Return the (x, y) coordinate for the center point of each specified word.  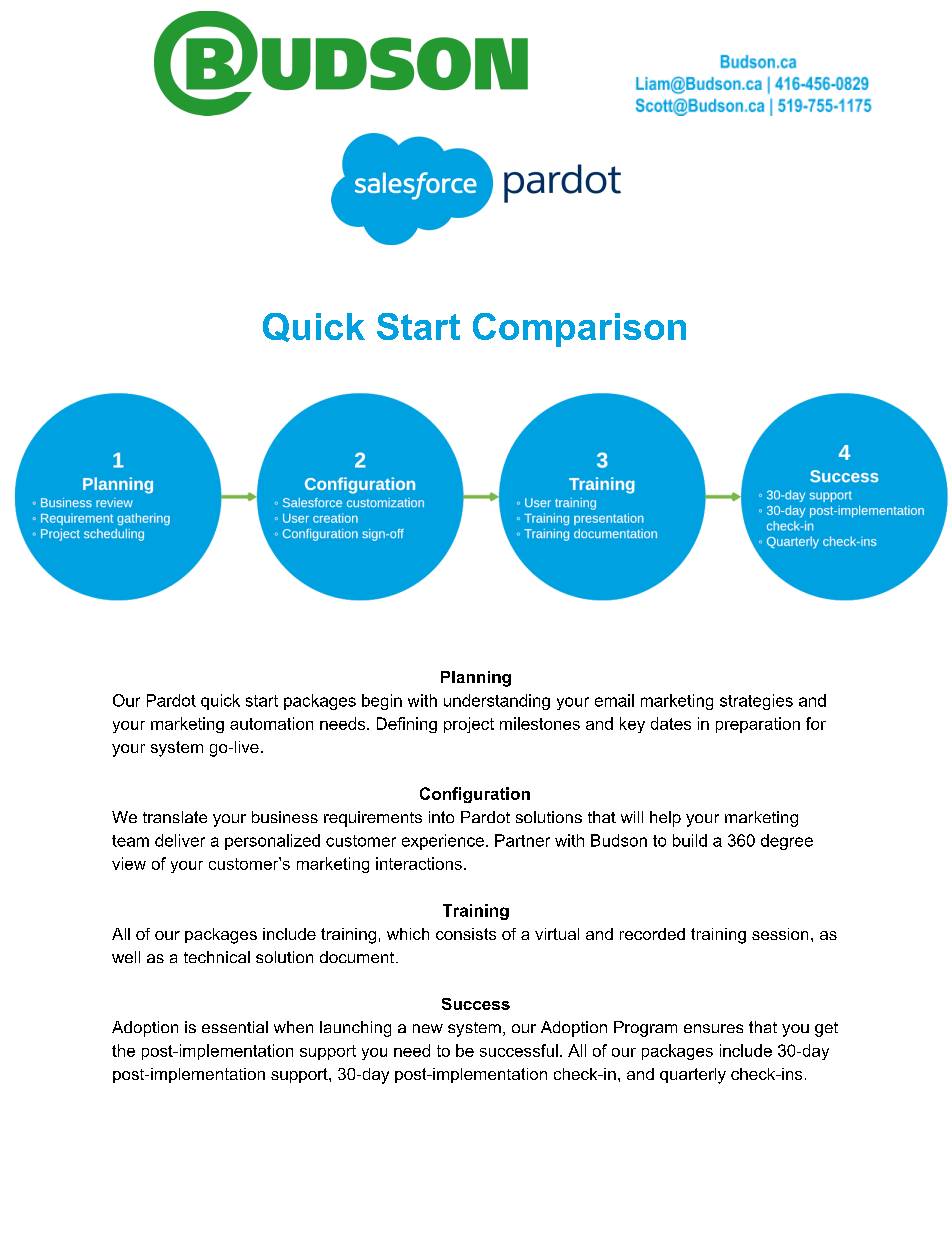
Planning (476, 679)
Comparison (579, 330)
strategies (756, 702)
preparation (758, 725)
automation (271, 723)
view (129, 863)
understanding (497, 702)
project (469, 725)
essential (235, 1027)
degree (787, 842)
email (614, 700)
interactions (419, 863)
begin (382, 702)
